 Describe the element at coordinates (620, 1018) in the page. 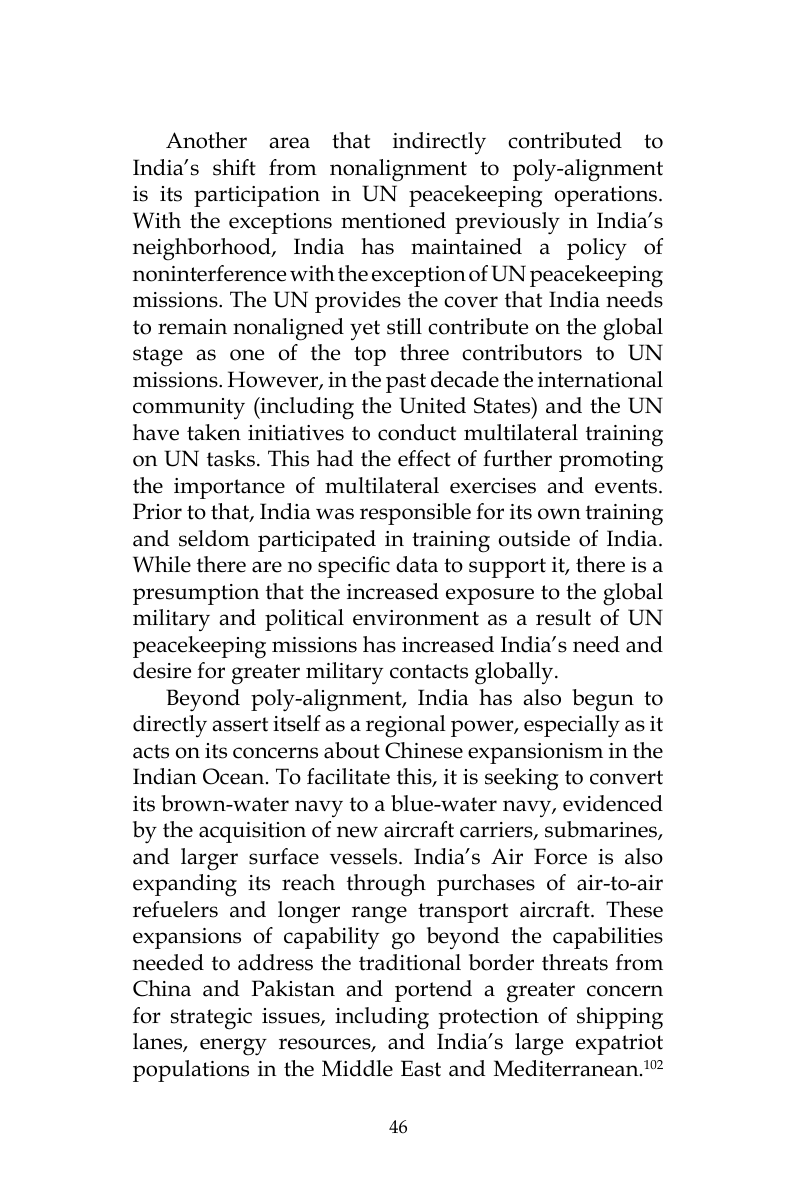

I see `shipping` at that location.
